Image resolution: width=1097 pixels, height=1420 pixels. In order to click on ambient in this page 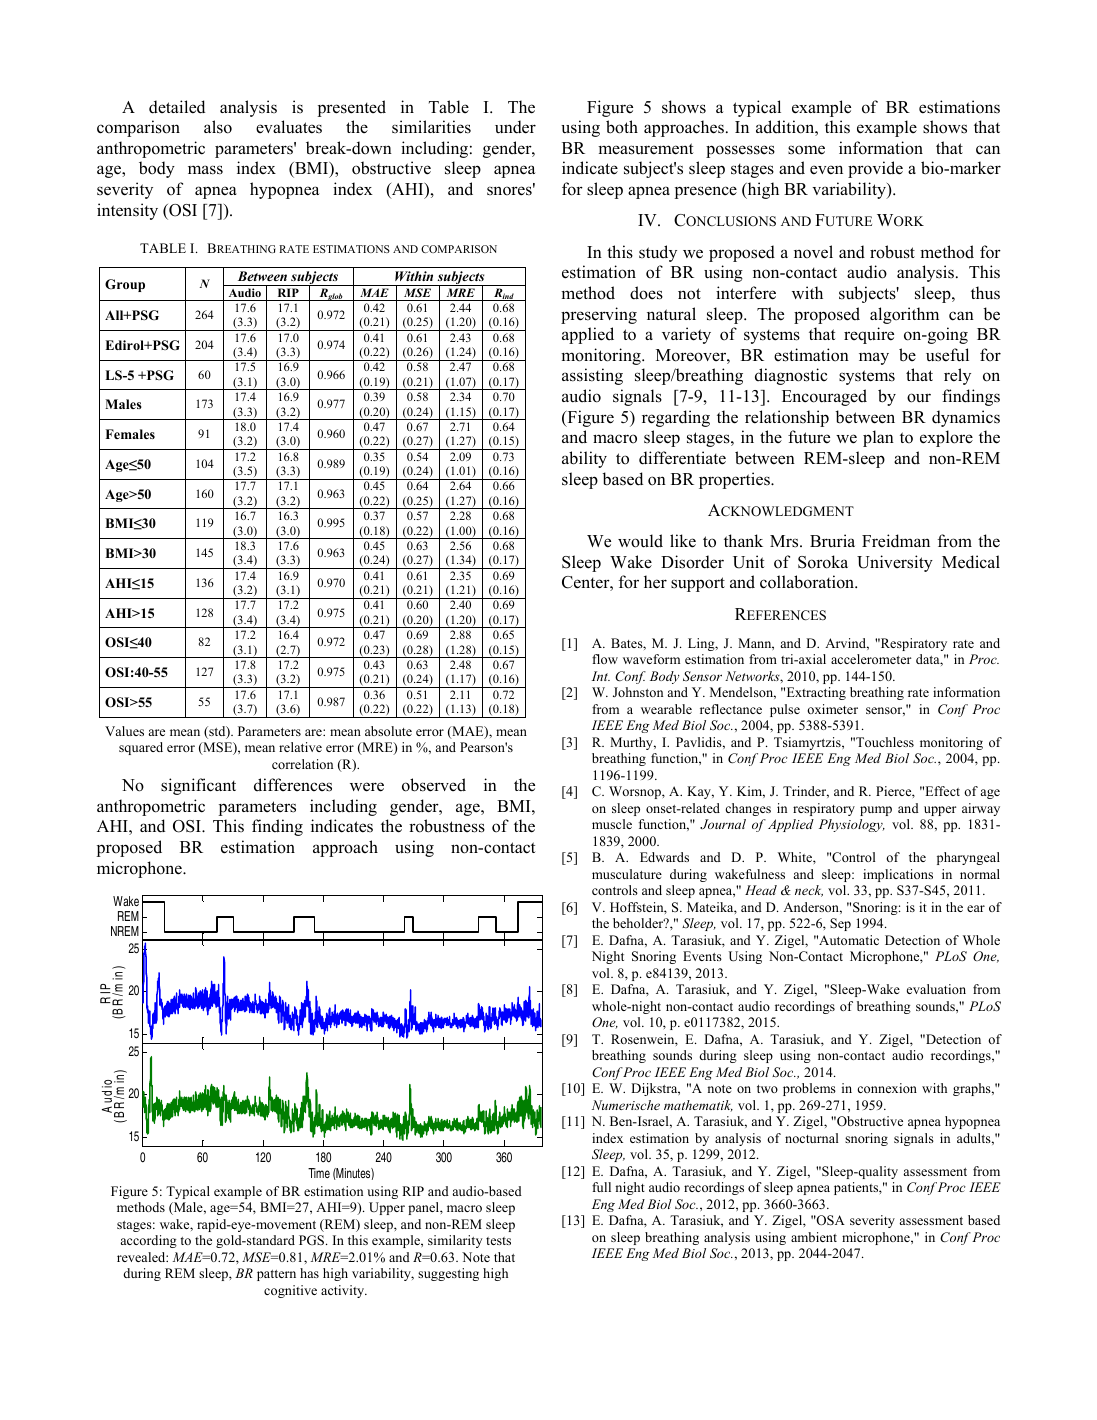, I will do `click(814, 1237)`.
